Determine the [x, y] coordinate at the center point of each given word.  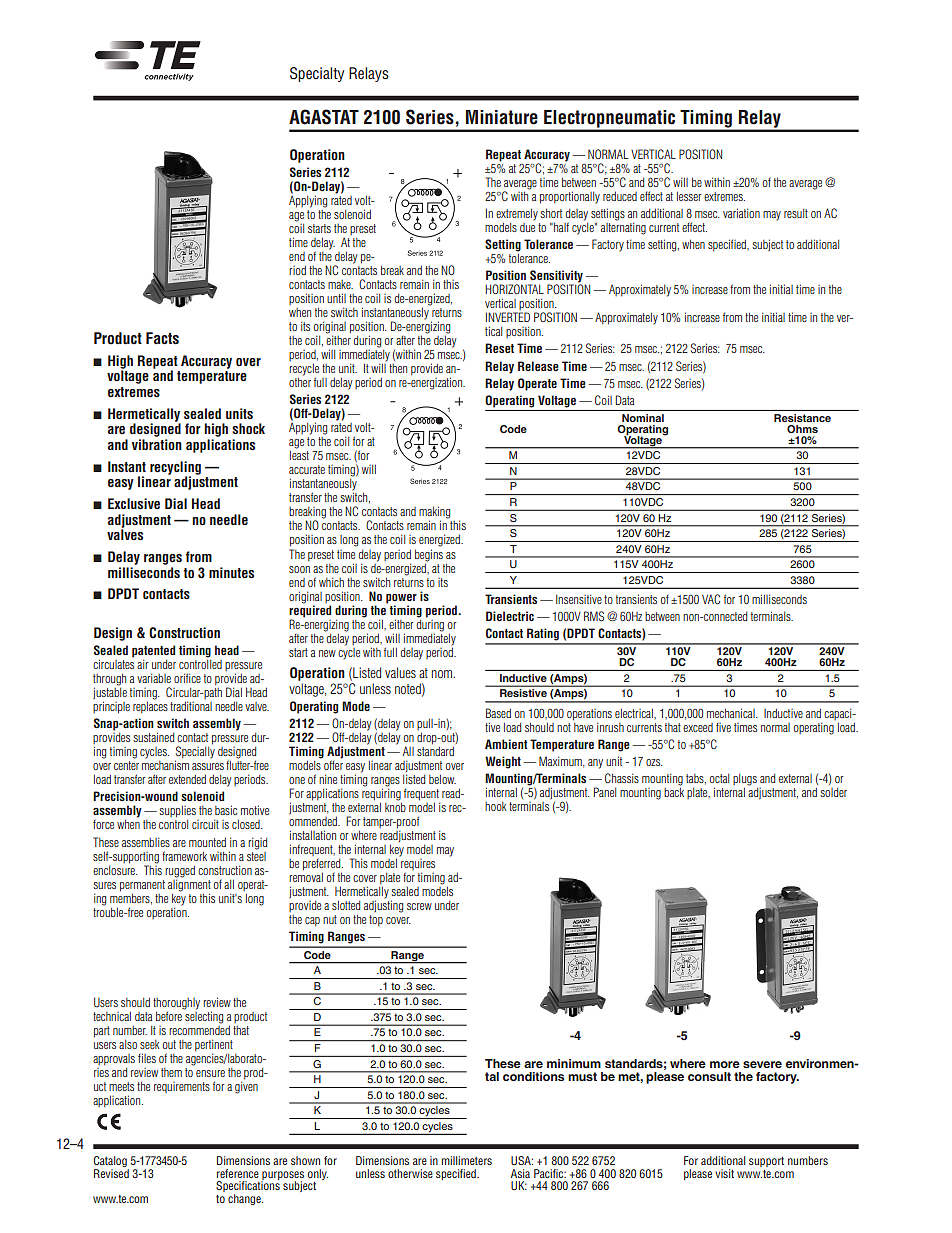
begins [429, 555]
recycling [175, 469]
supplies [177, 811]
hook [496, 806]
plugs [745, 781]
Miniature [502, 117]
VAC [711, 599]
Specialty [317, 74]
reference [238, 1173]
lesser [689, 196]
